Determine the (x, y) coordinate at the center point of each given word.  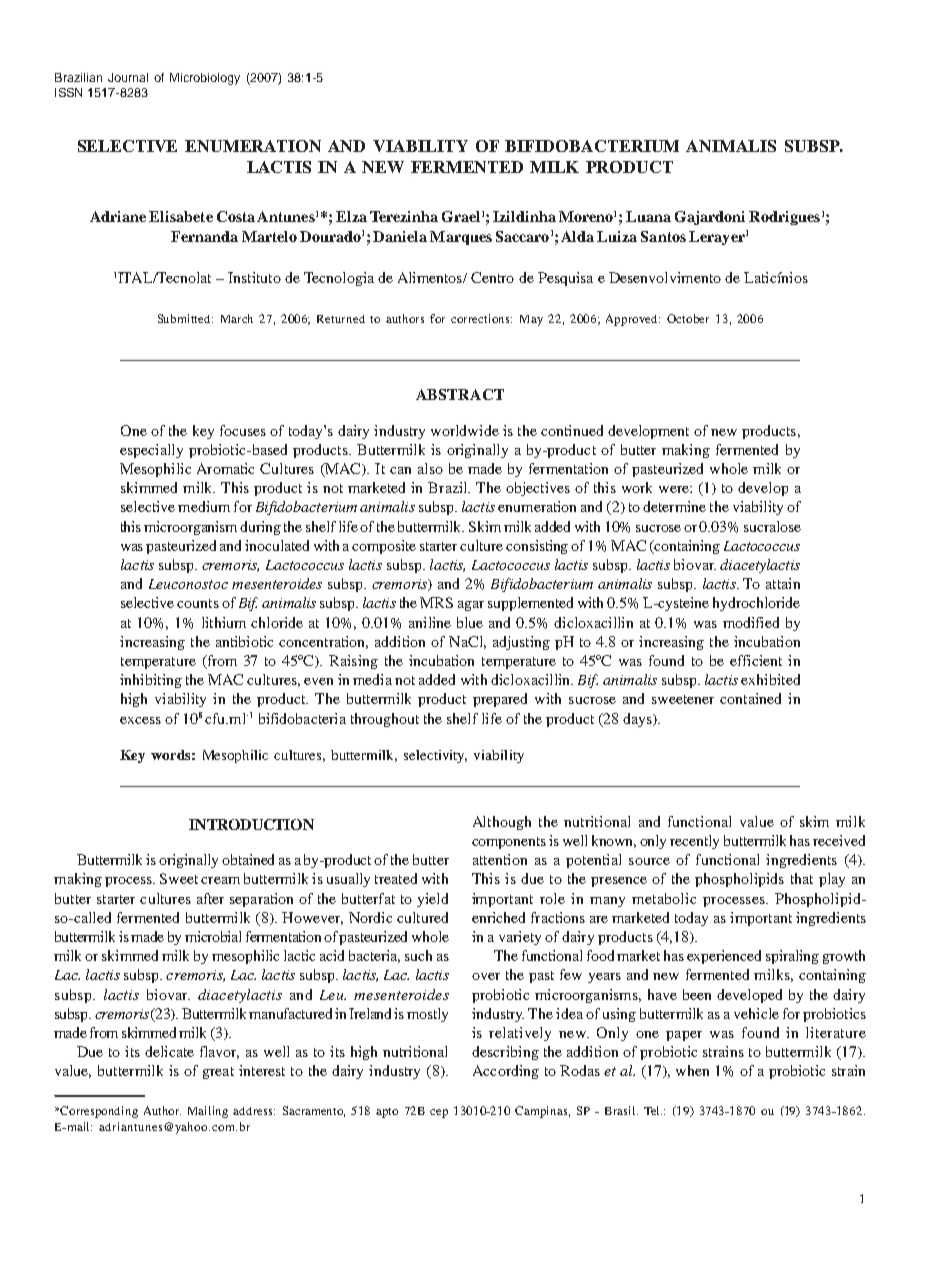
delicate (169, 1051)
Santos (663, 236)
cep (439, 1113)
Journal (128, 77)
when (692, 1070)
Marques (461, 238)
